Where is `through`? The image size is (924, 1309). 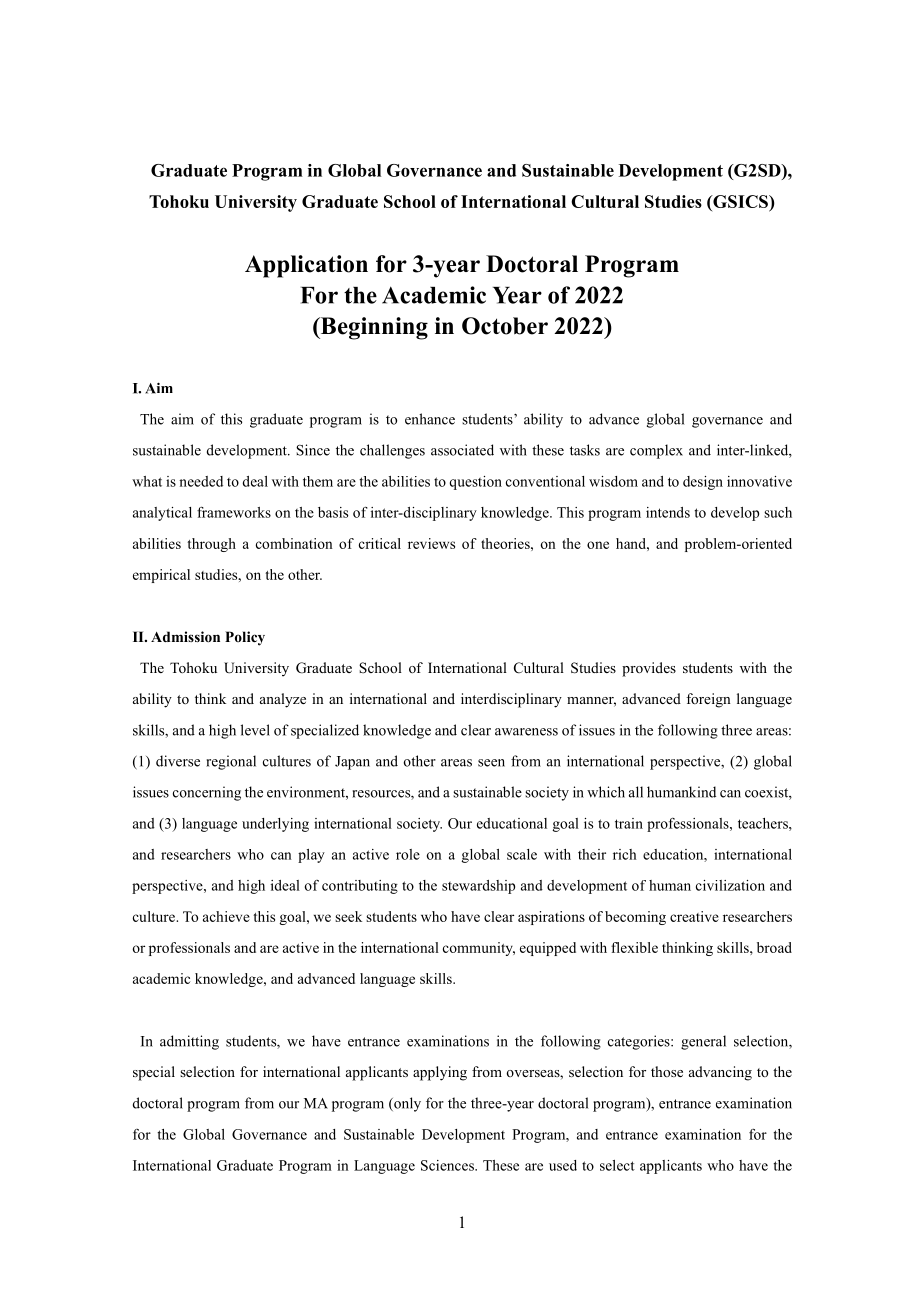
through is located at coordinates (211, 545).
